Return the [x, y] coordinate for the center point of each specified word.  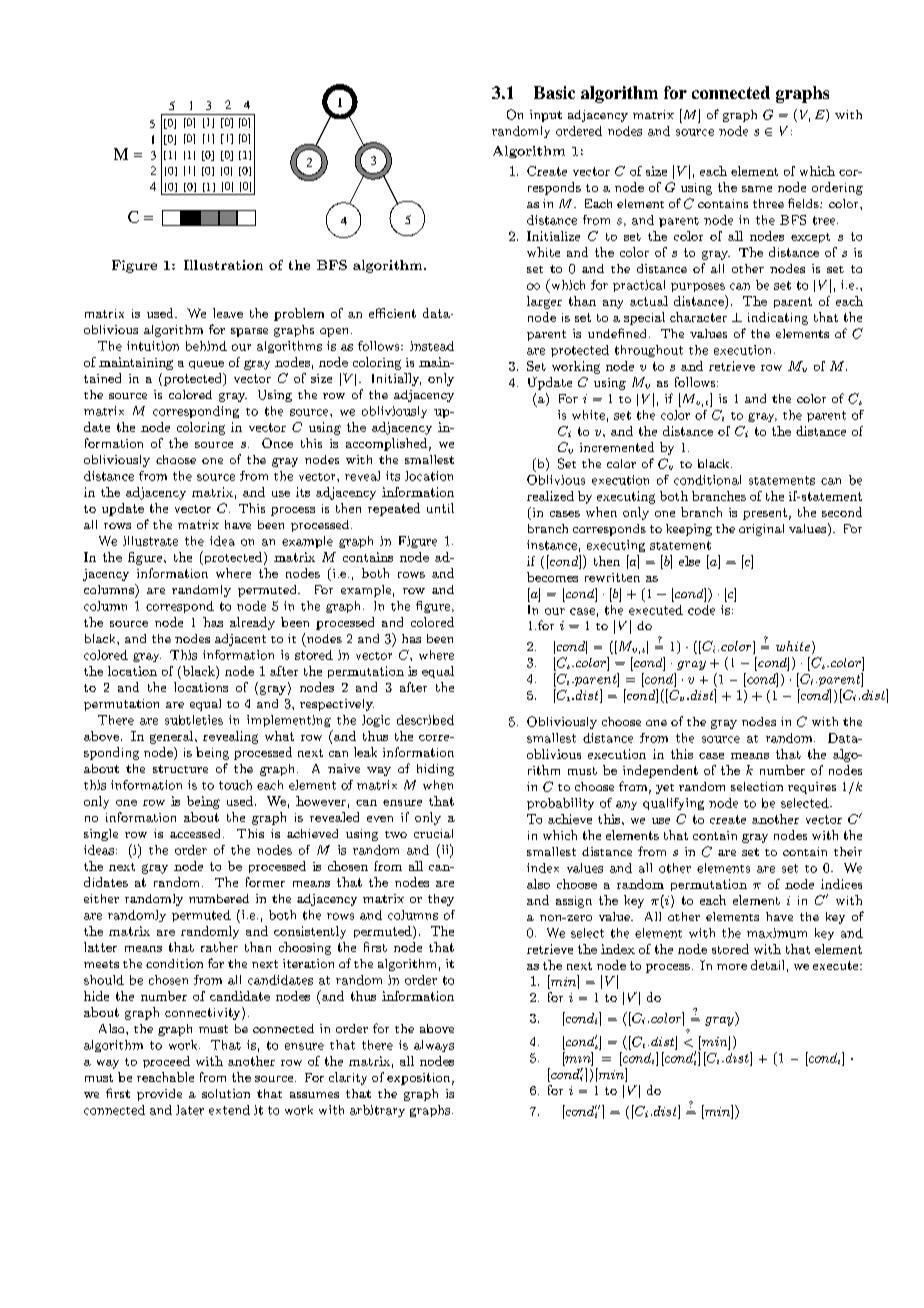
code [701, 610]
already [252, 623]
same [757, 189]
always [434, 1046]
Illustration [223, 265]
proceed [166, 1062]
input [546, 116]
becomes [552, 577]
